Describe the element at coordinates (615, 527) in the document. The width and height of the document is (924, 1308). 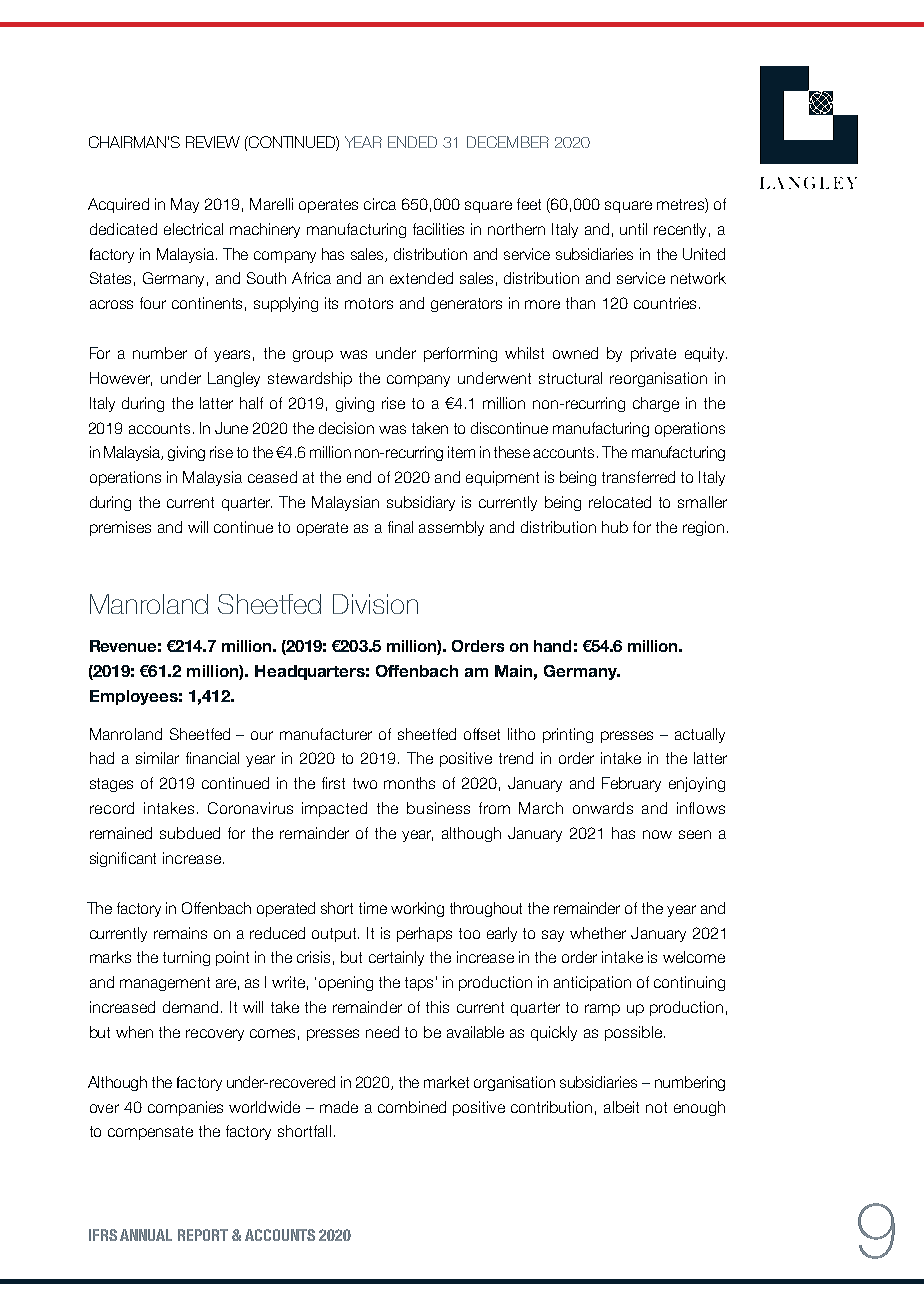
I see `hub` at that location.
